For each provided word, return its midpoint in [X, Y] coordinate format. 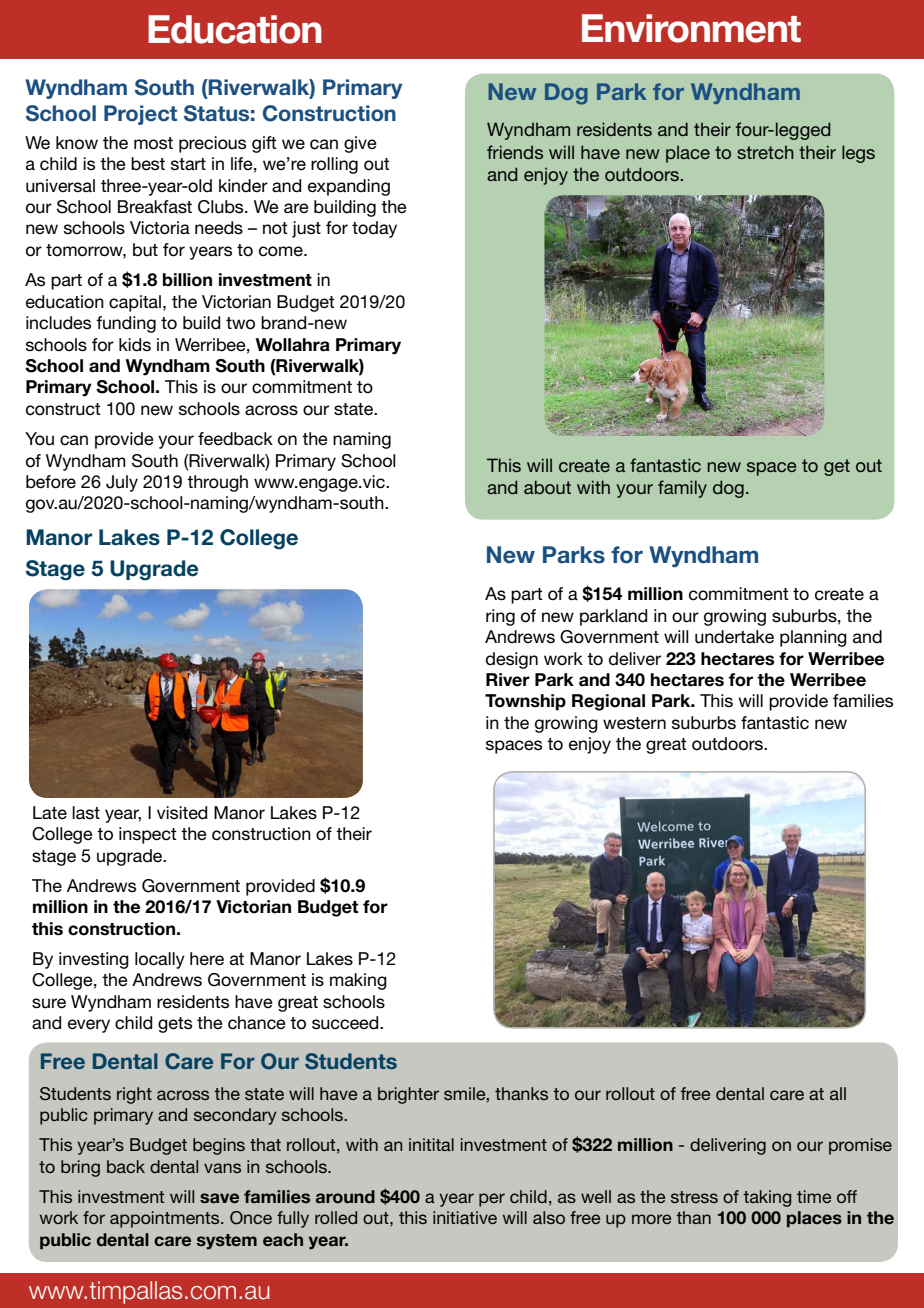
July [122, 483]
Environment [691, 28]
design [512, 660]
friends [515, 152]
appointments [166, 1219]
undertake [734, 637]
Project [140, 115]
